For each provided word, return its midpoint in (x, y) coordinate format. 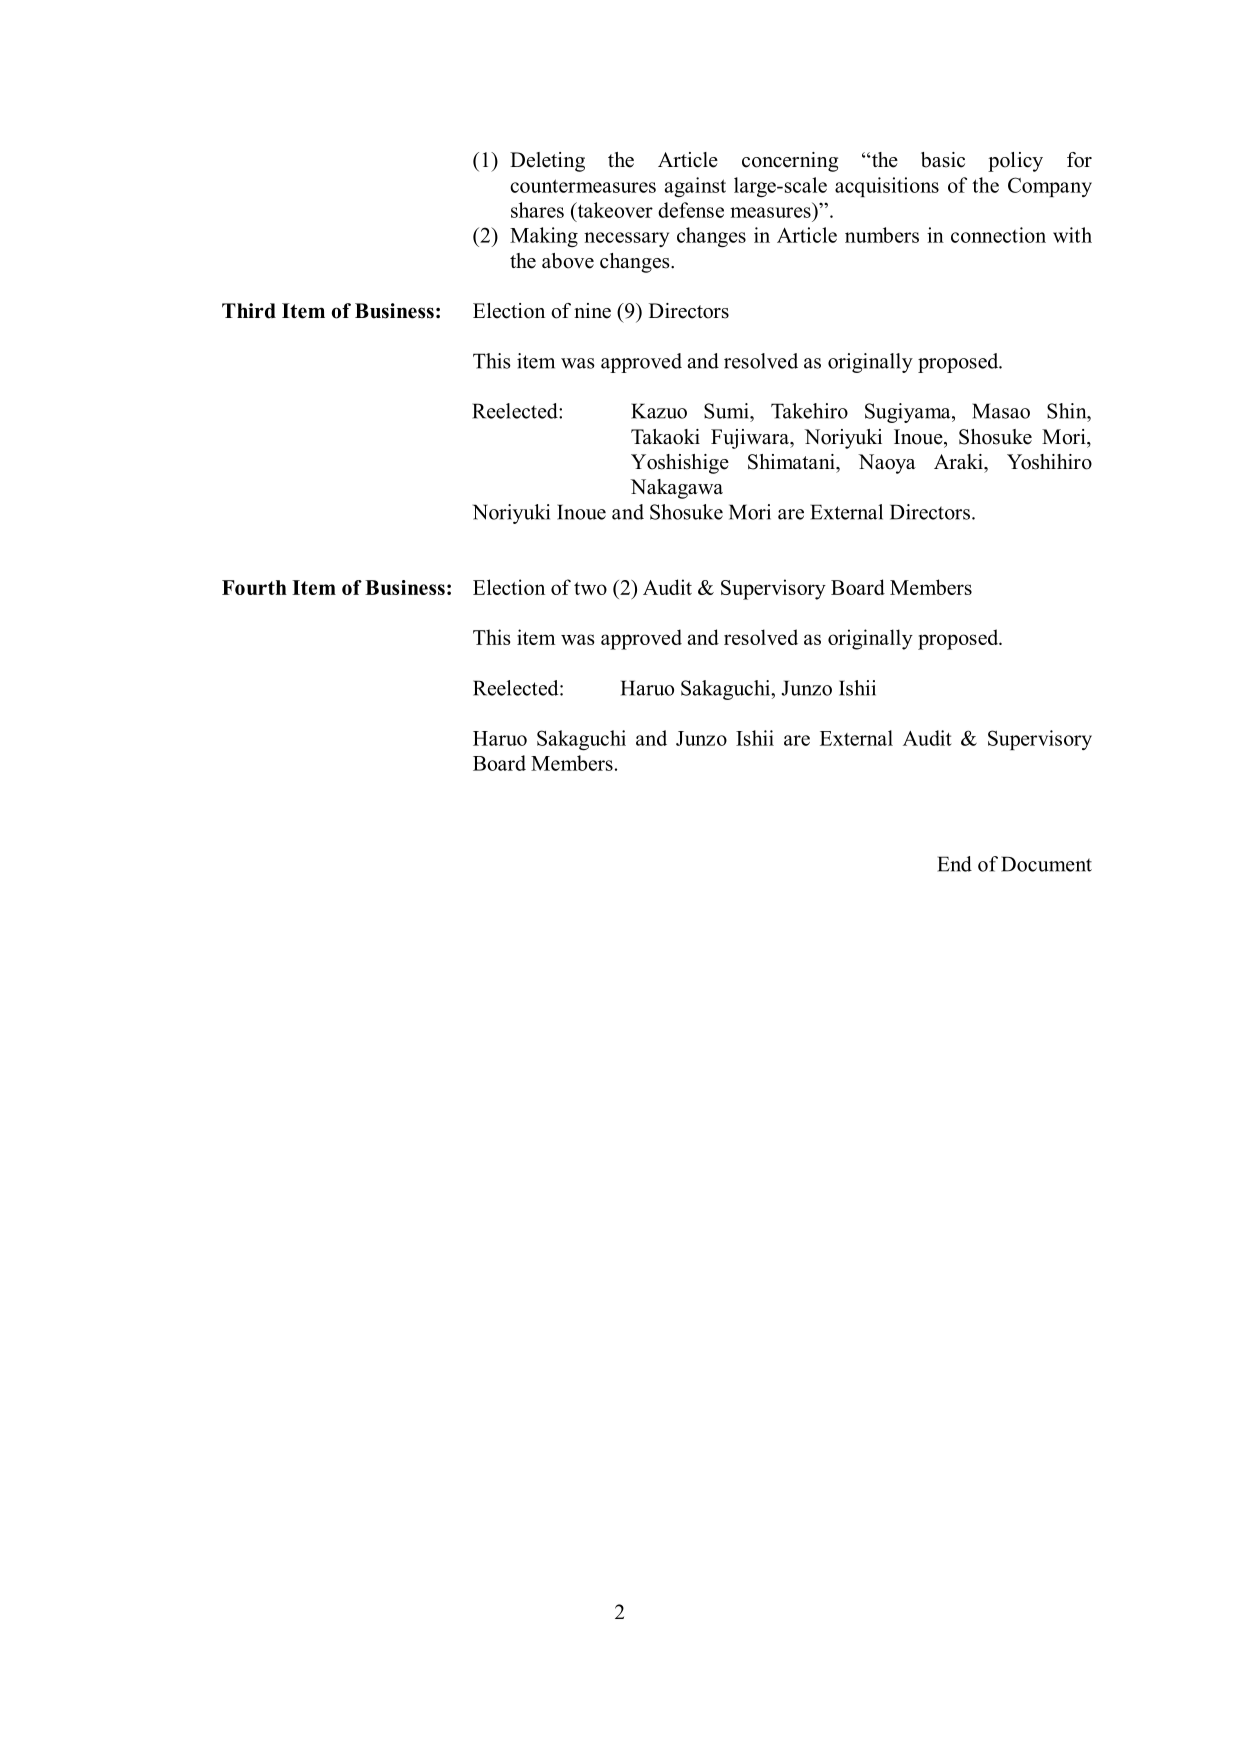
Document (1046, 864)
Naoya (887, 464)
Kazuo (659, 411)
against (695, 187)
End (954, 864)
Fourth (254, 587)
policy (1015, 162)
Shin (1068, 411)
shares (537, 210)
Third (249, 311)
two (590, 588)
